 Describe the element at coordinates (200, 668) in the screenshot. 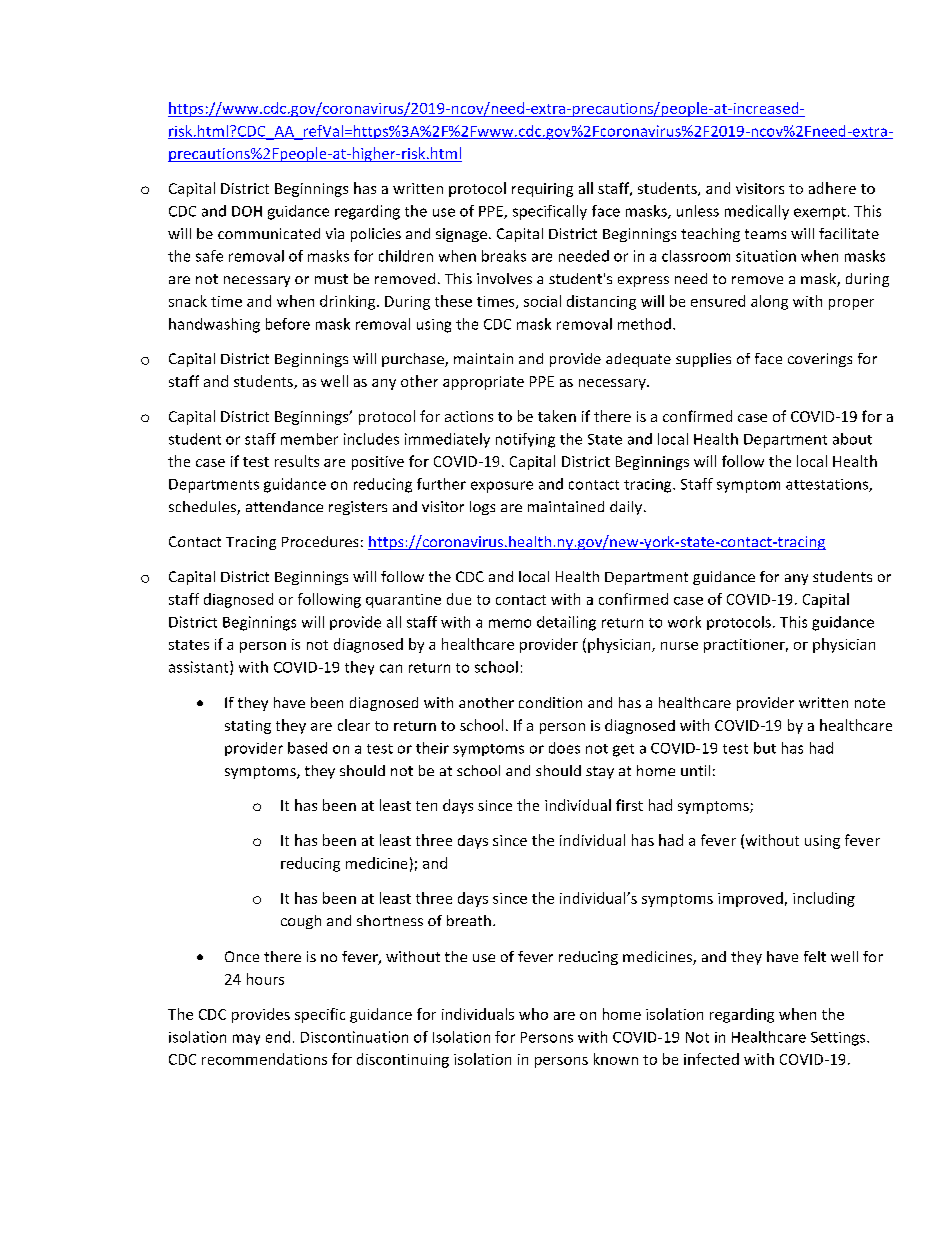

I see `assistant` at that location.
